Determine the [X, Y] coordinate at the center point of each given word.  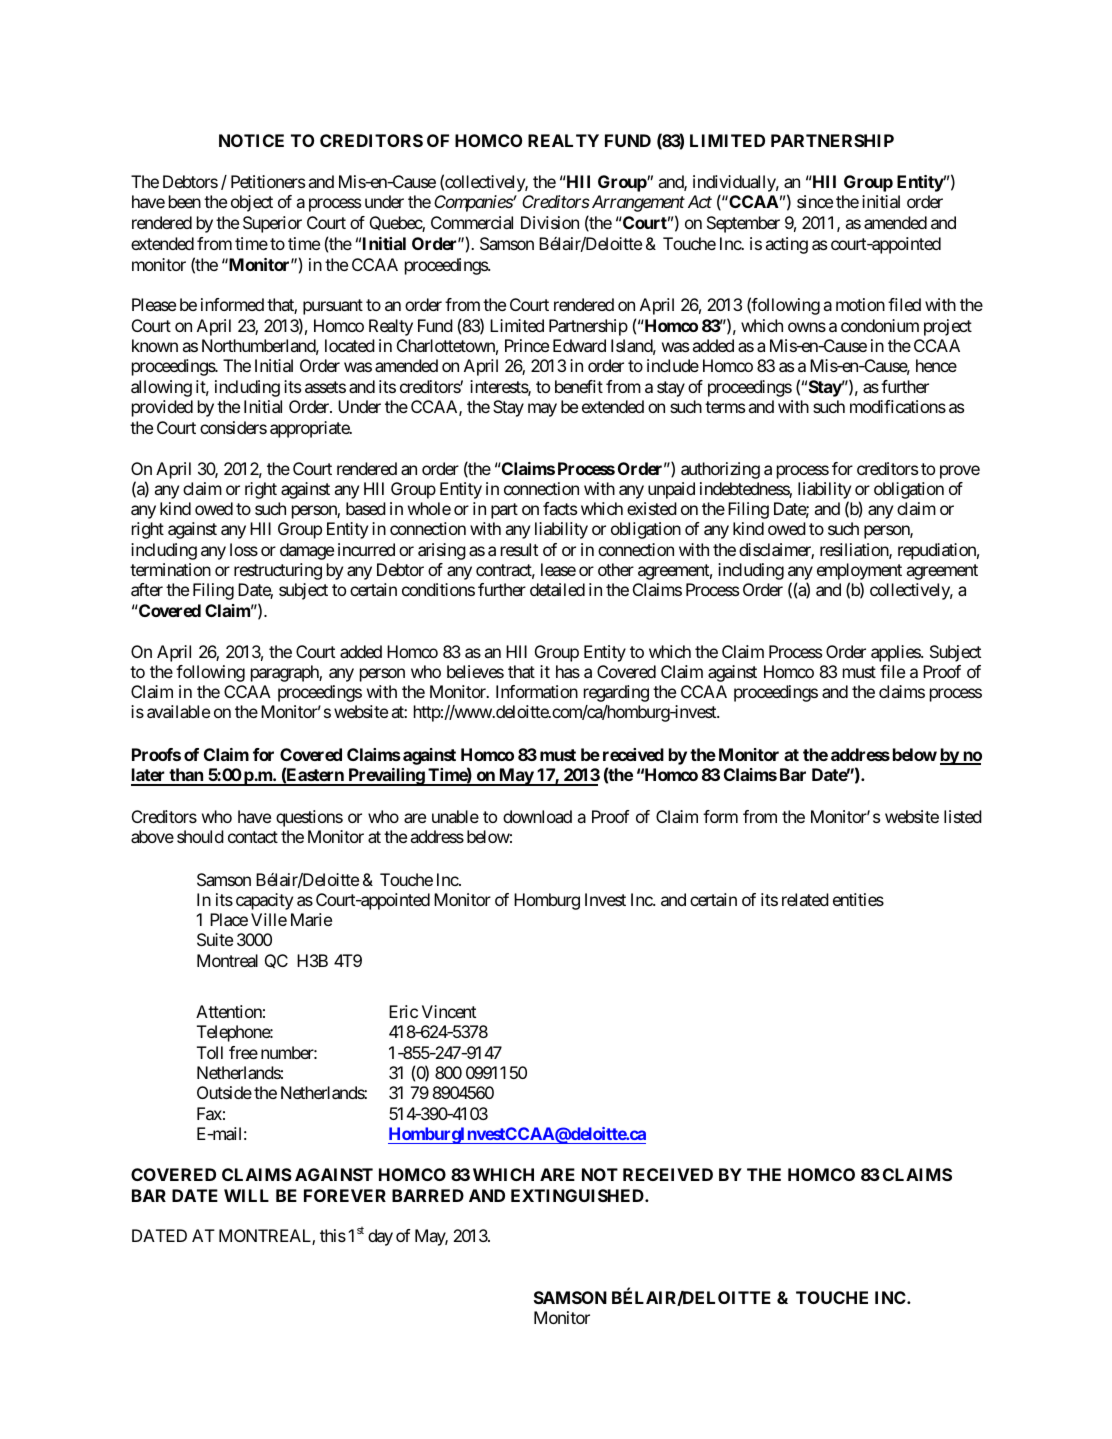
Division [550, 222]
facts [560, 508]
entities [858, 899]
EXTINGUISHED [578, 1195]
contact [253, 837]
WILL [246, 1195]
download [537, 816]
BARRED [428, 1195]
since [815, 201]
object [252, 203]
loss [244, 549]
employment [859, 573]
